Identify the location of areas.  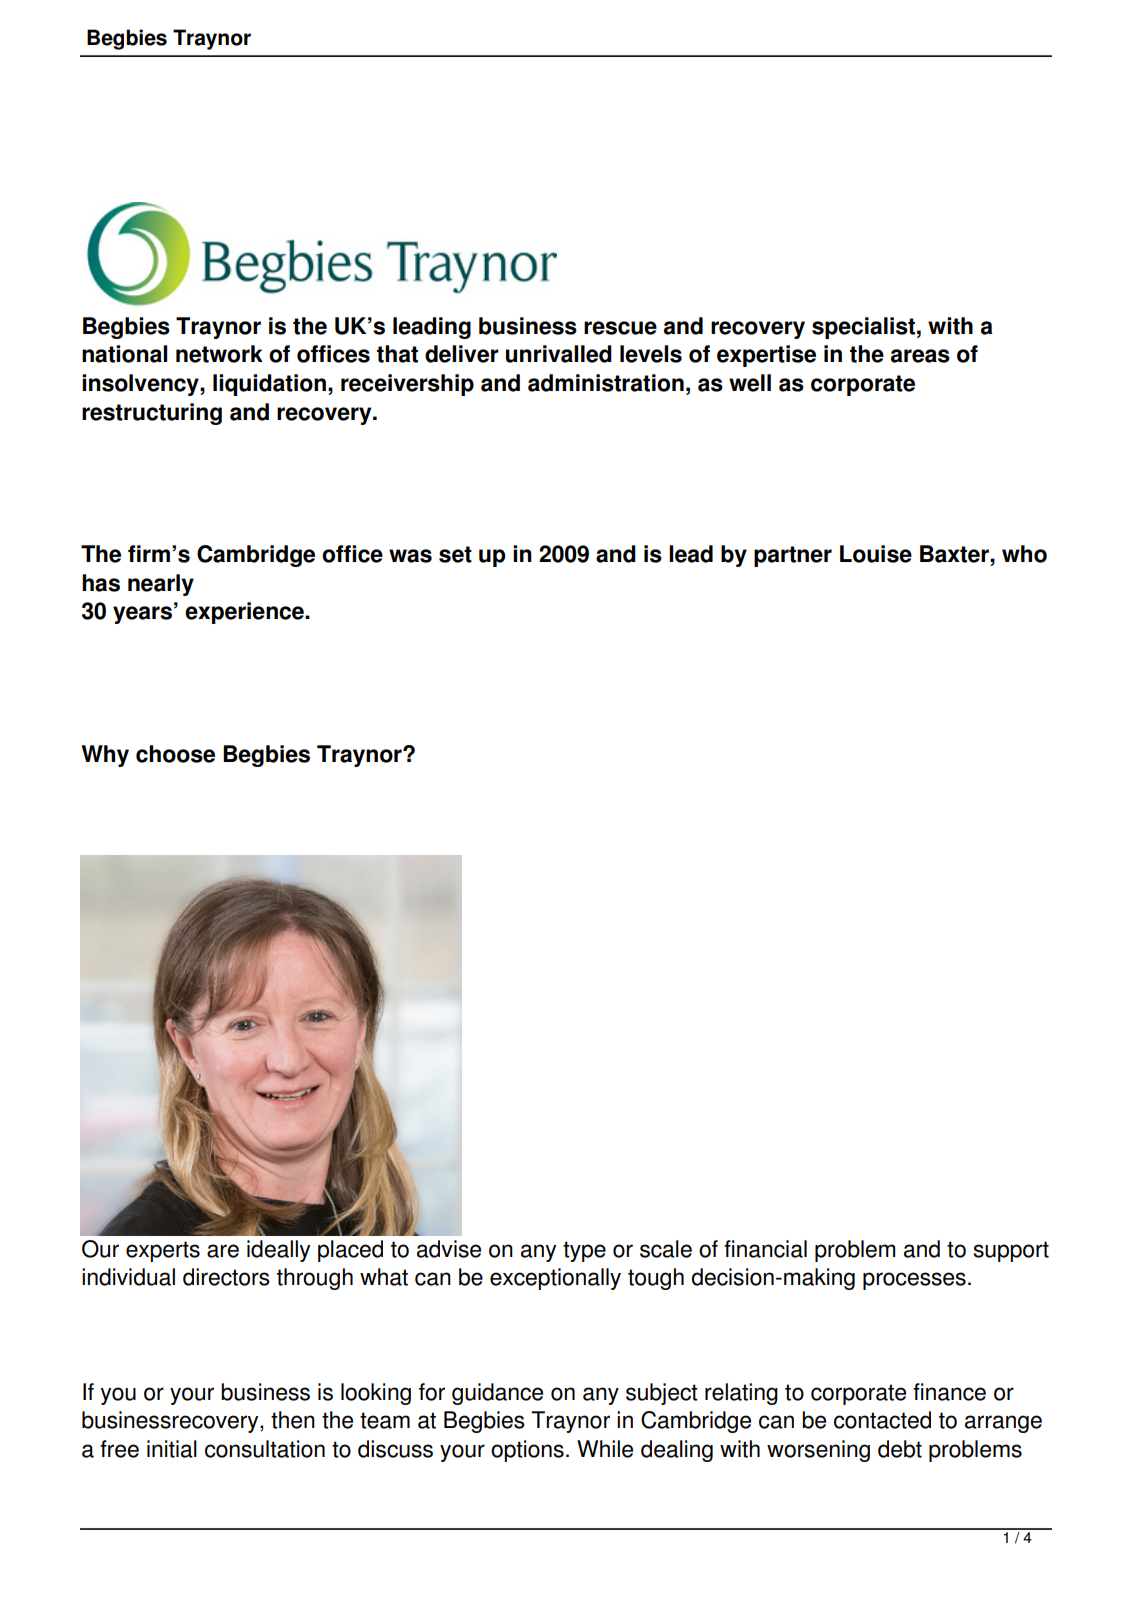
(920, 356).
